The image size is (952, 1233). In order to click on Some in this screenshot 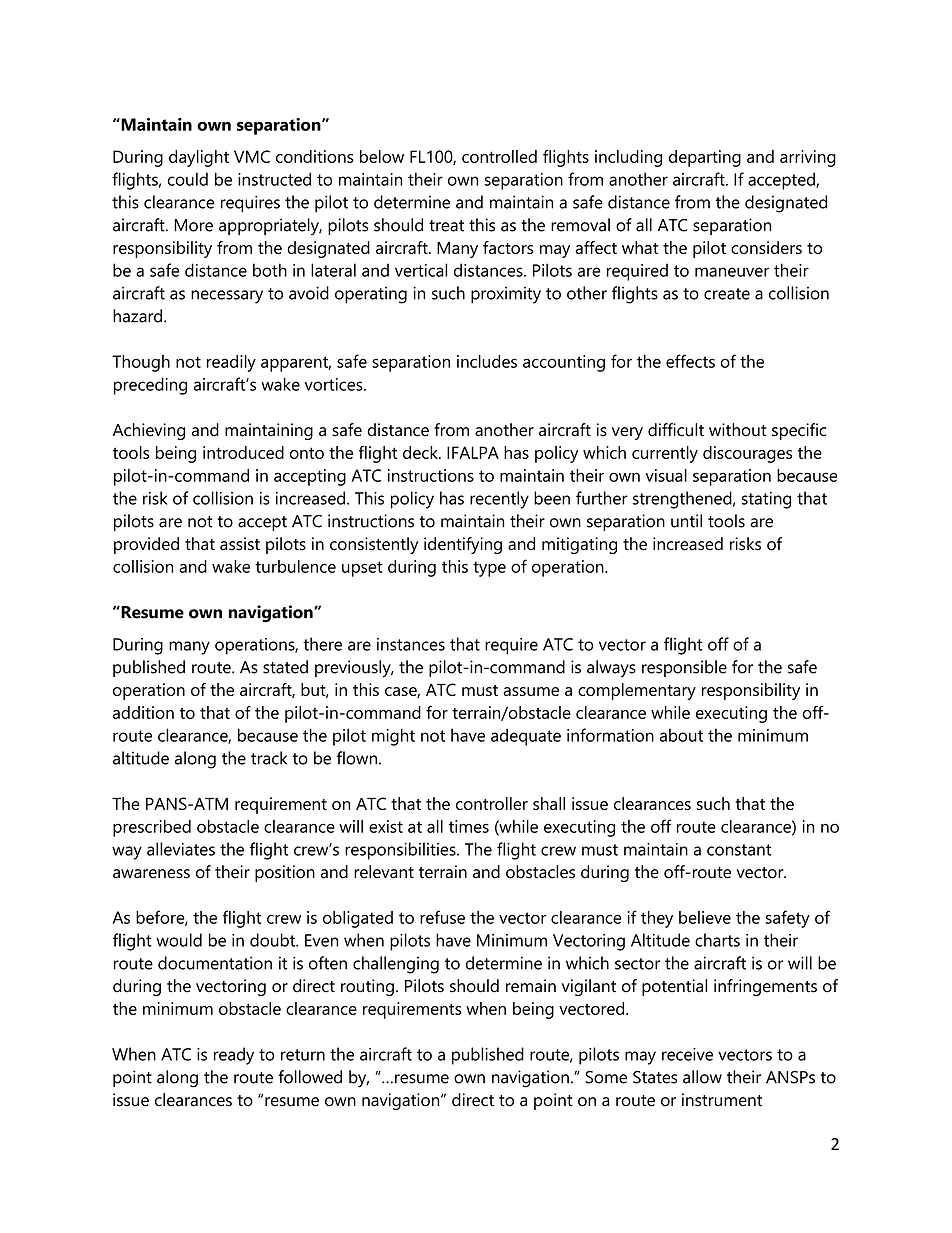, I will do `click(606, 1077)`.
